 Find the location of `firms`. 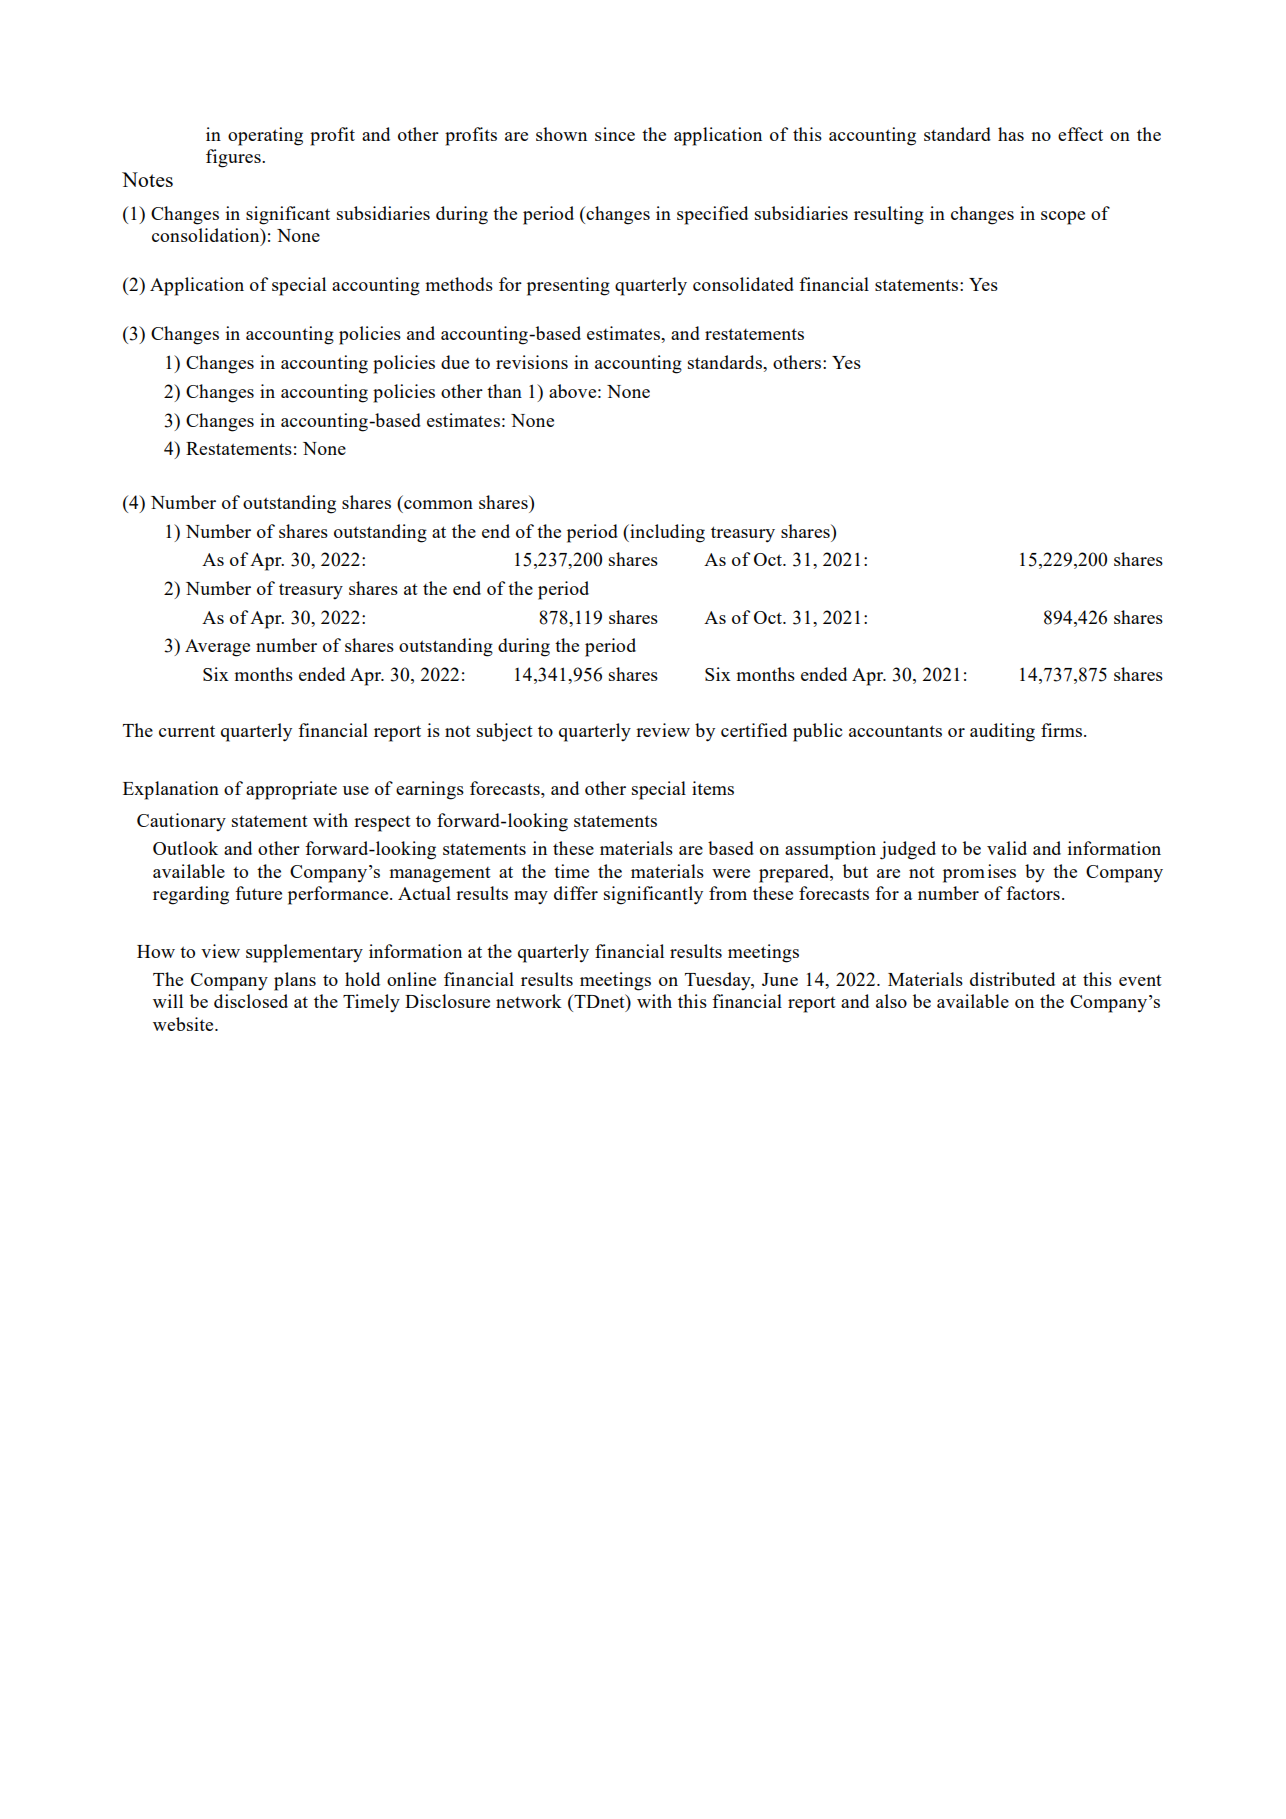

firms is located at coordinates (1063, 730).
